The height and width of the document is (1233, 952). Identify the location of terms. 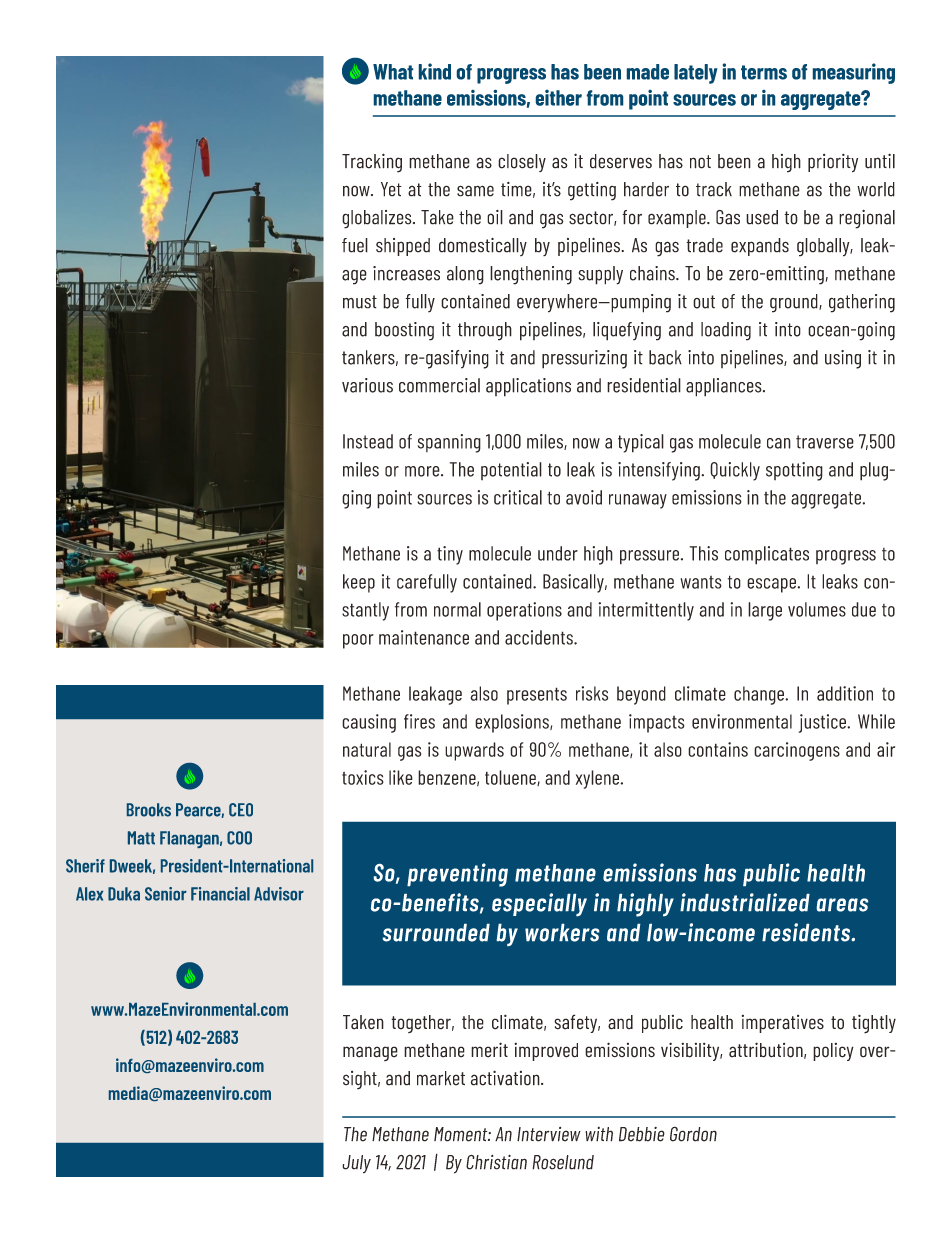
(764, 72).
